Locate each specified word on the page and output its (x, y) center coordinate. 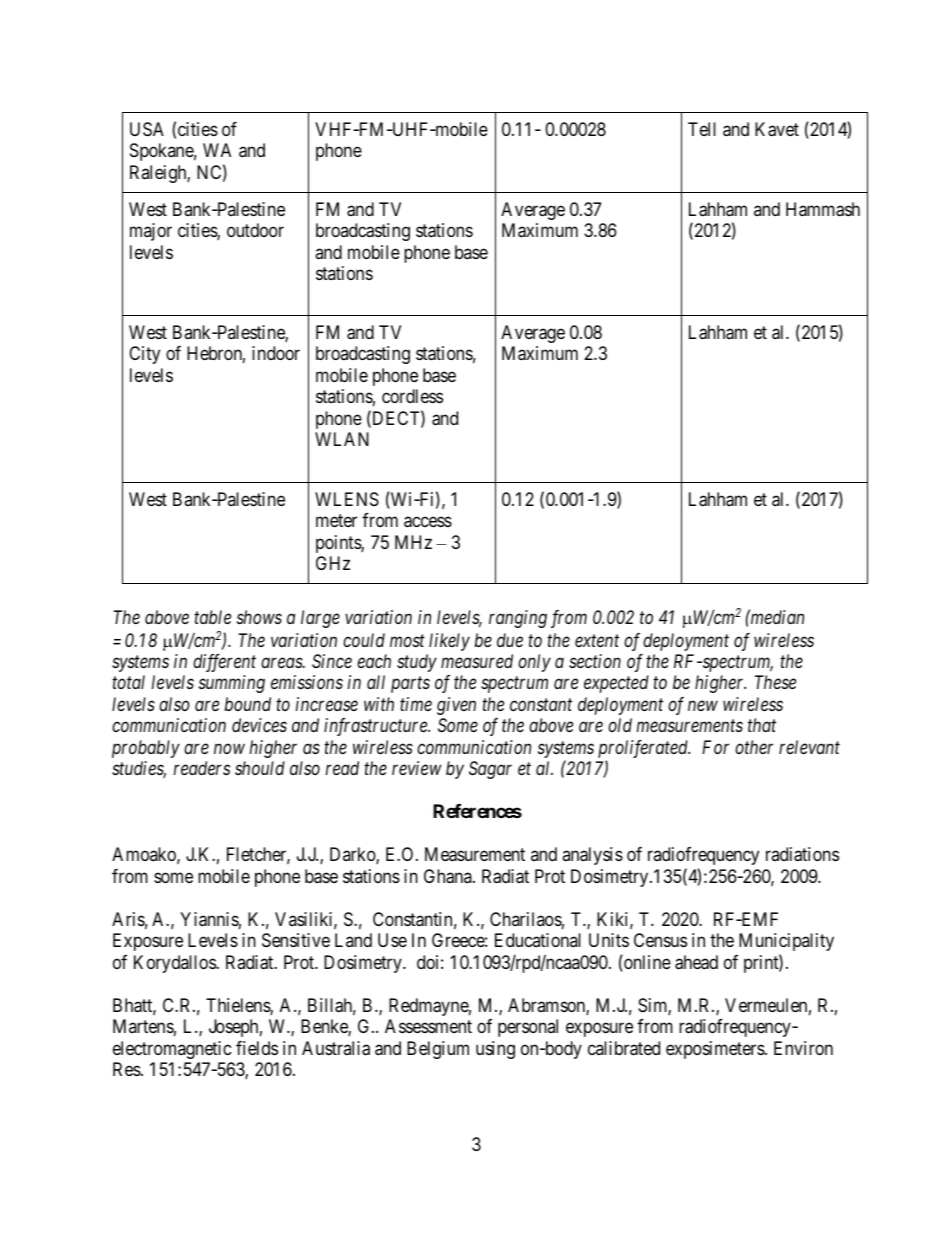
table (212, 617)
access (428, 522)
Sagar (490, 770)
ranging (518, 619)
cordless (412, 396)
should (260, 768)
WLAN (342, 439)
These (775, 682)
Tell (702, 129)
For (715, 747)
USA (147, 129)
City (144, 355)
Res (127, 1069)
